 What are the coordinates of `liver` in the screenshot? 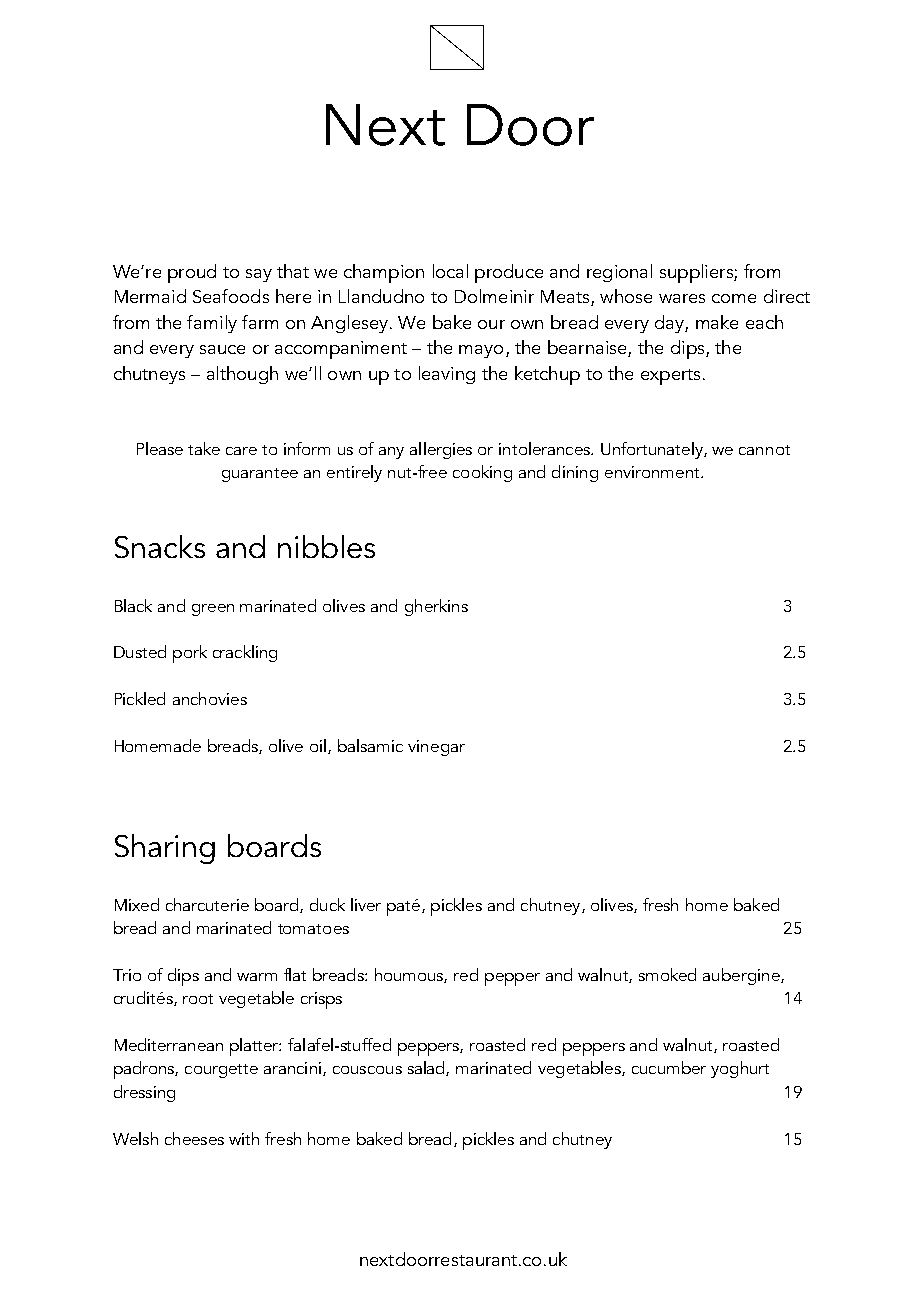 It's located at (366, 904).
